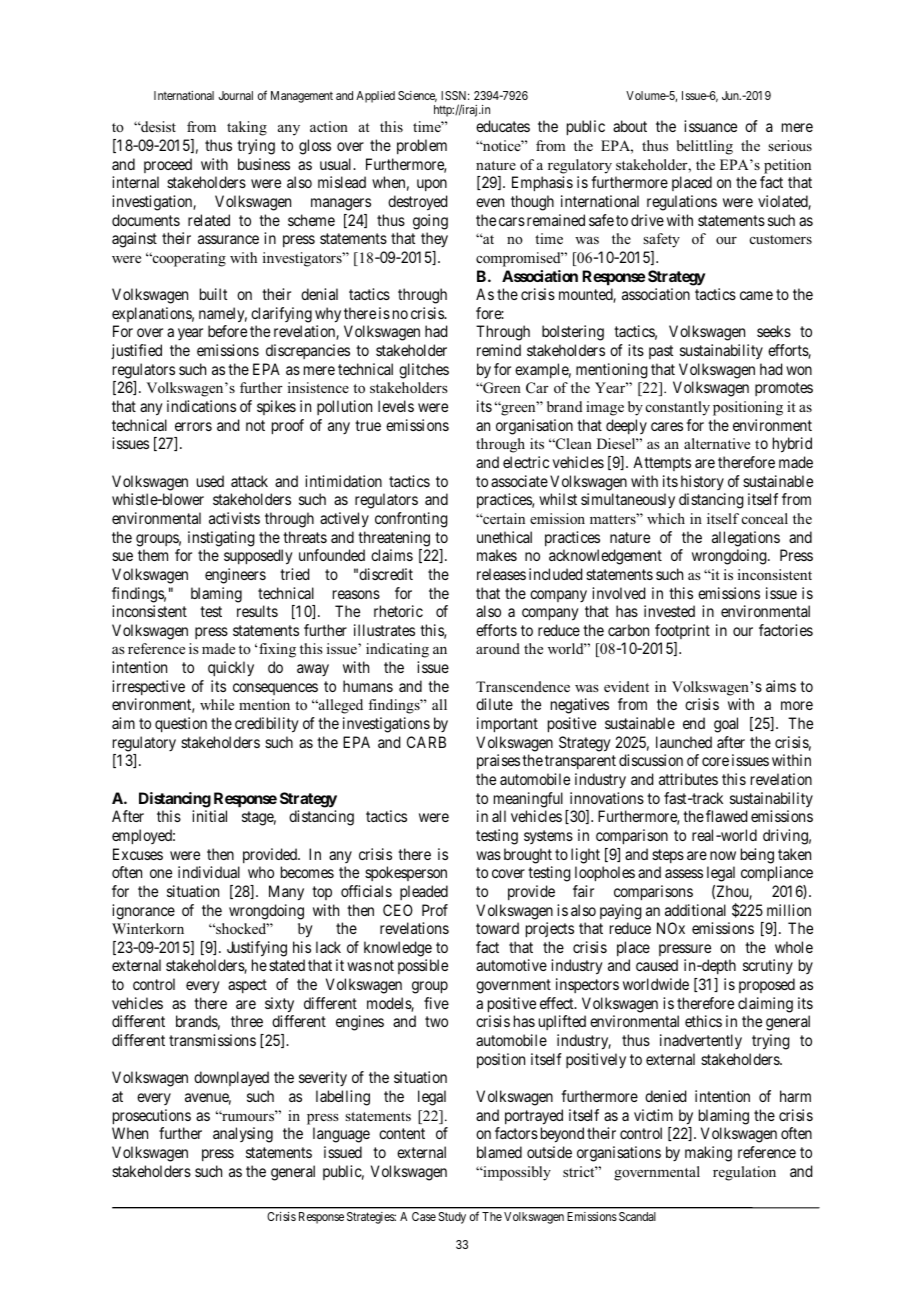  I want to click on educates, so click(503, 126).
